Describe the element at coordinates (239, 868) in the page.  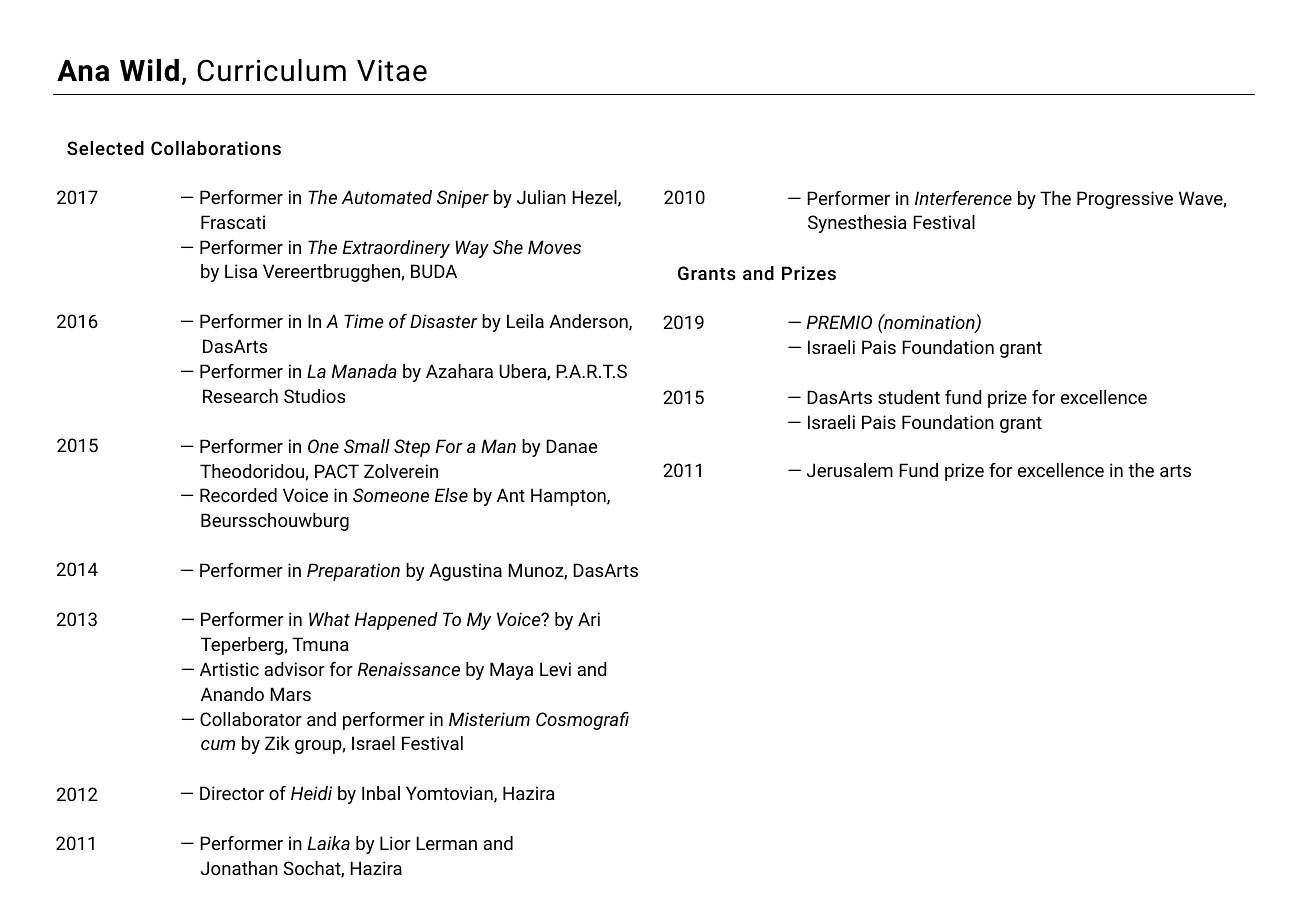
I see `Jonathan` at that location.
